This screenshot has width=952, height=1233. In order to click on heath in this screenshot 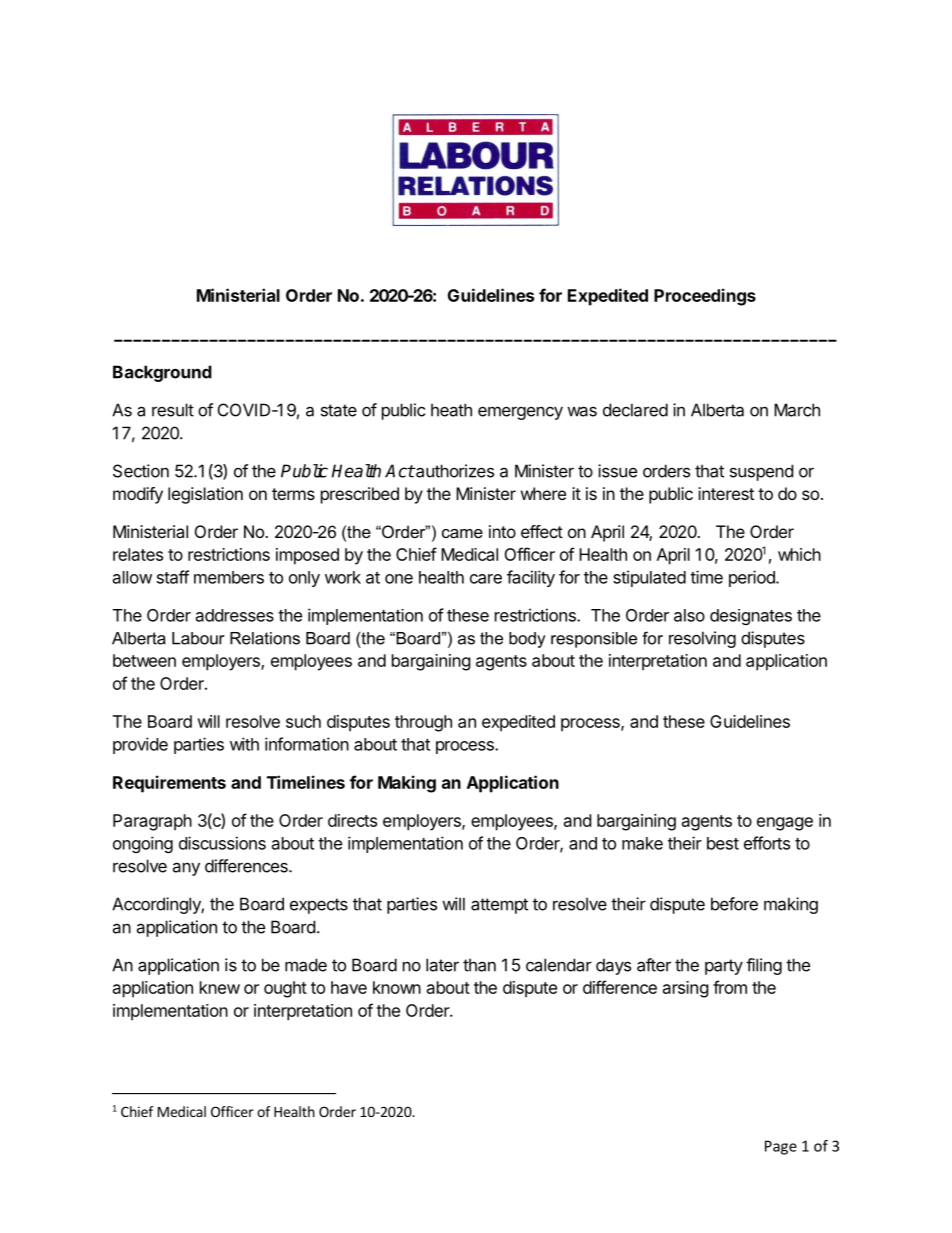, I will do `click(451, 410)`.
